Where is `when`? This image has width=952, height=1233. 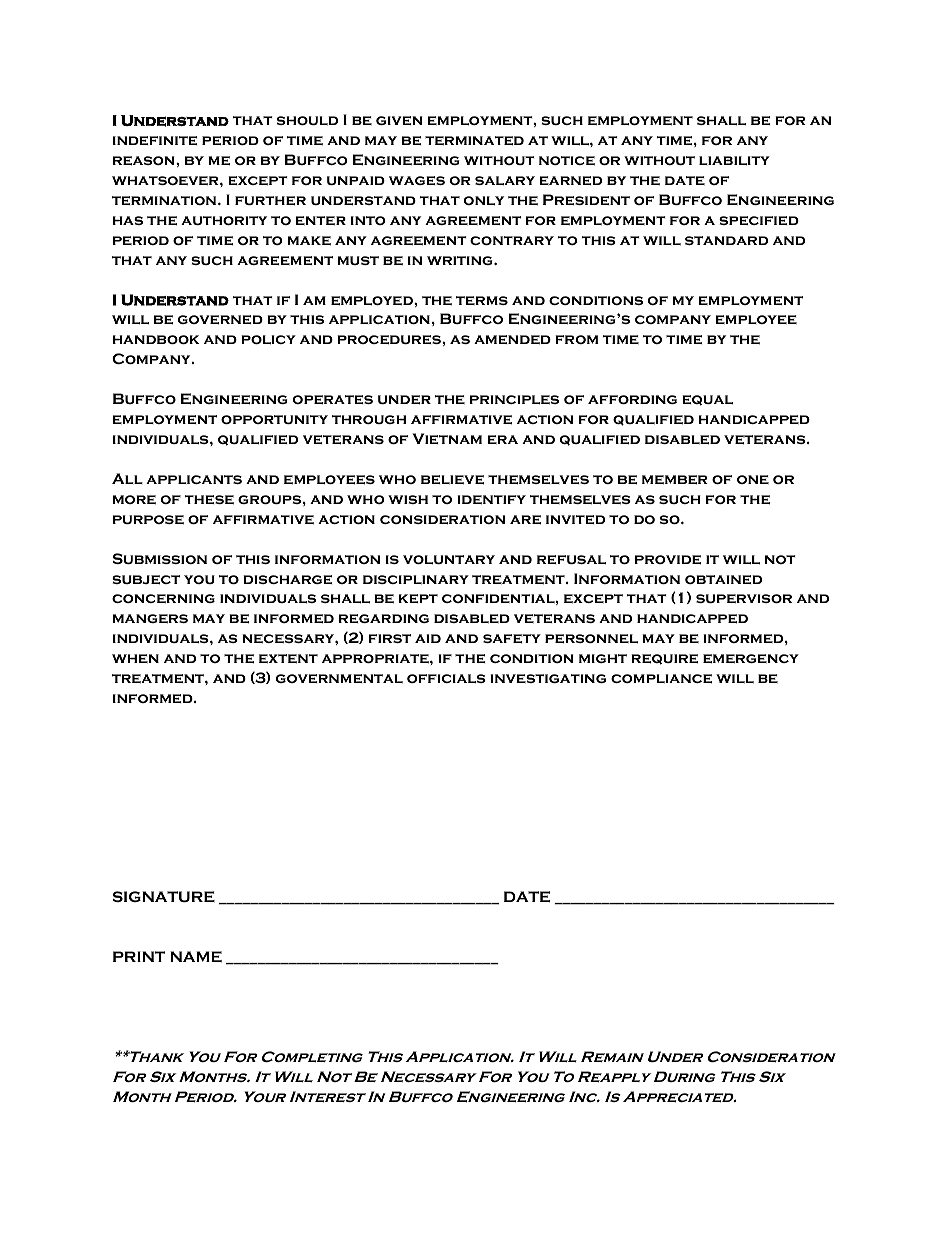
when is located at coordinates (135, 658).
